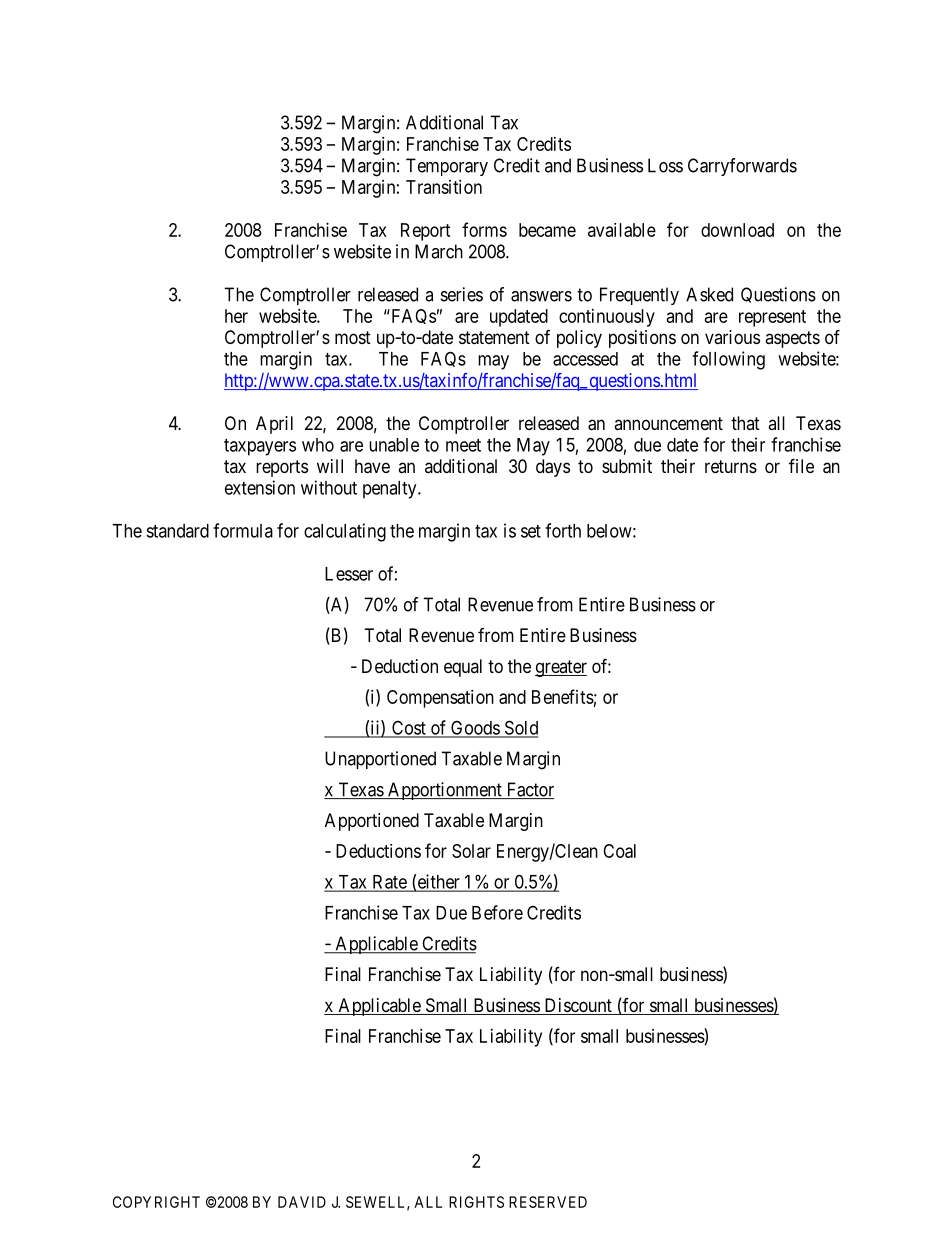  What do you see at coordinates (484, 229) in the document?
I see `forms` at bounding box center [484, 229].
